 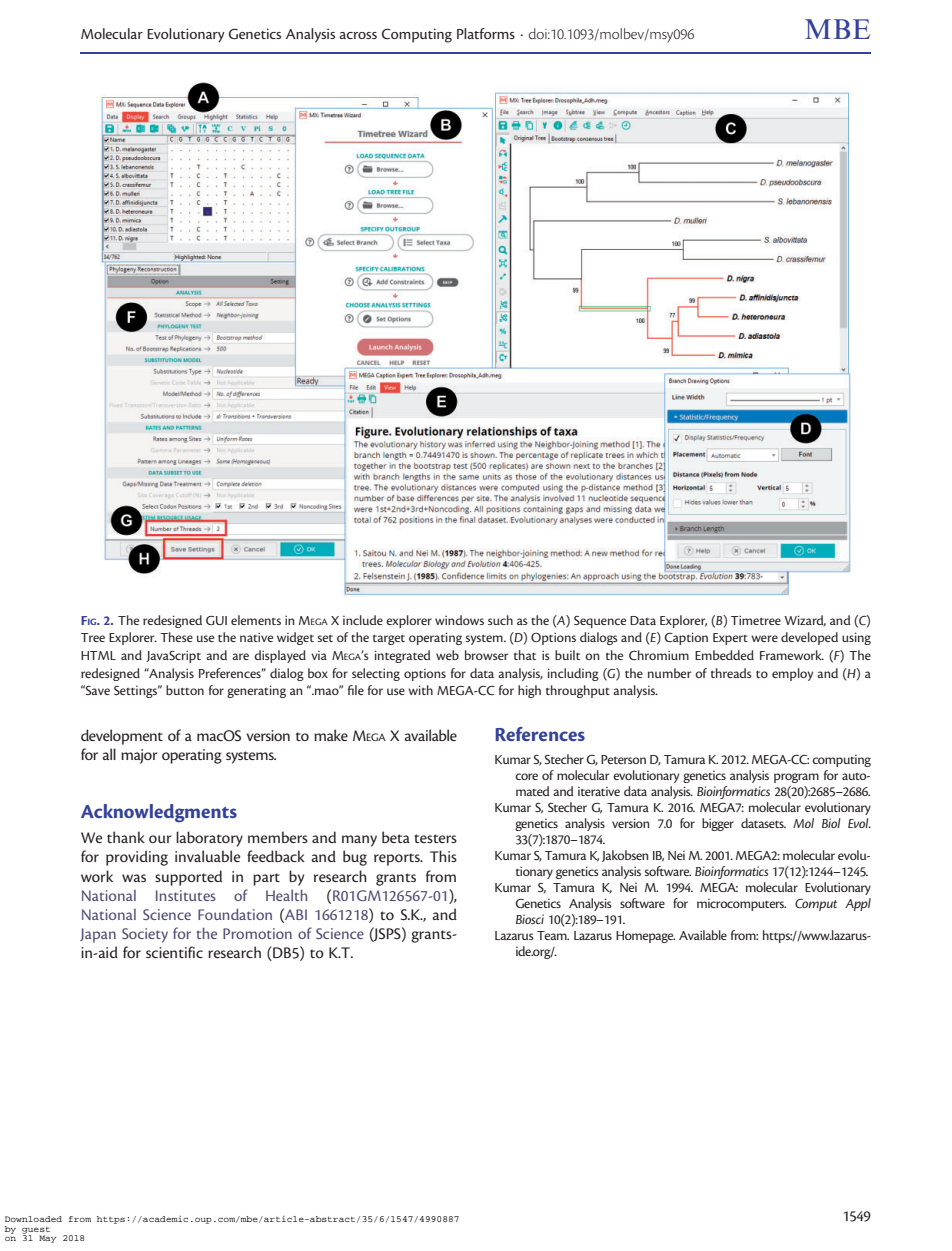 What do you see at coordinates (459, 620) in the screenshot?
I see `windows` at bounding box center [459, 620].
